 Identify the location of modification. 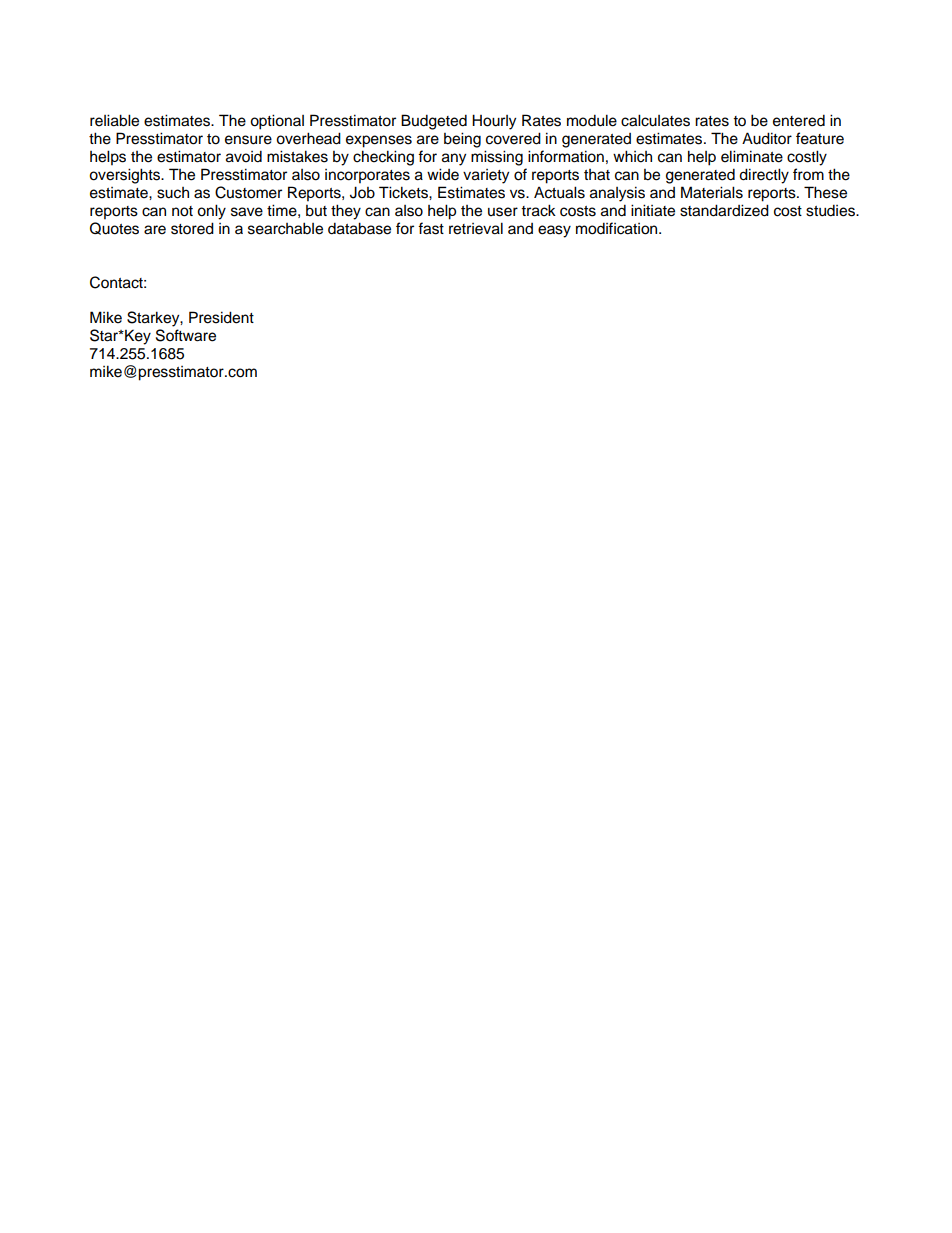
(618, 228).
